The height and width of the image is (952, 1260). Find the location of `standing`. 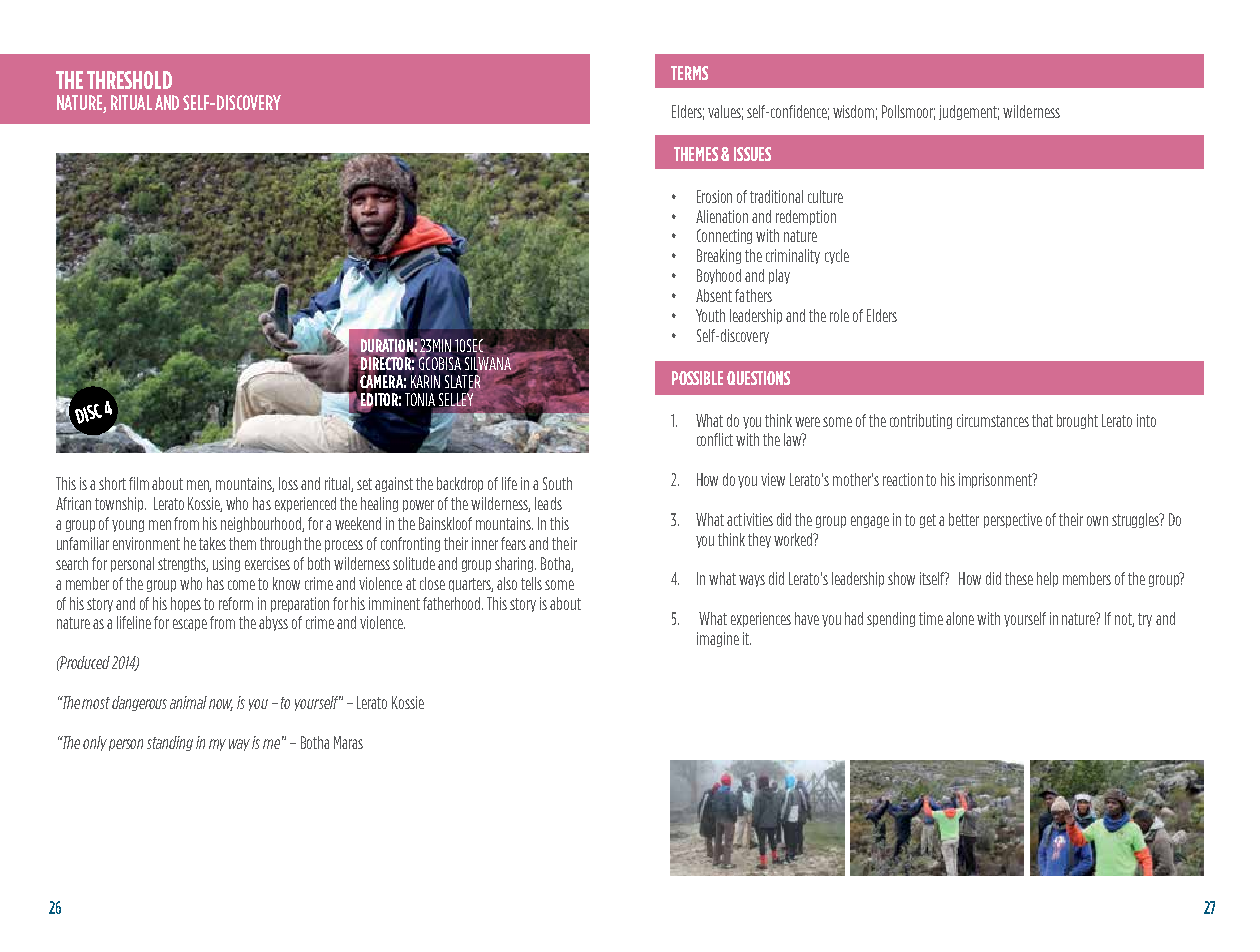

standing is located at coordinates (170, 743).
